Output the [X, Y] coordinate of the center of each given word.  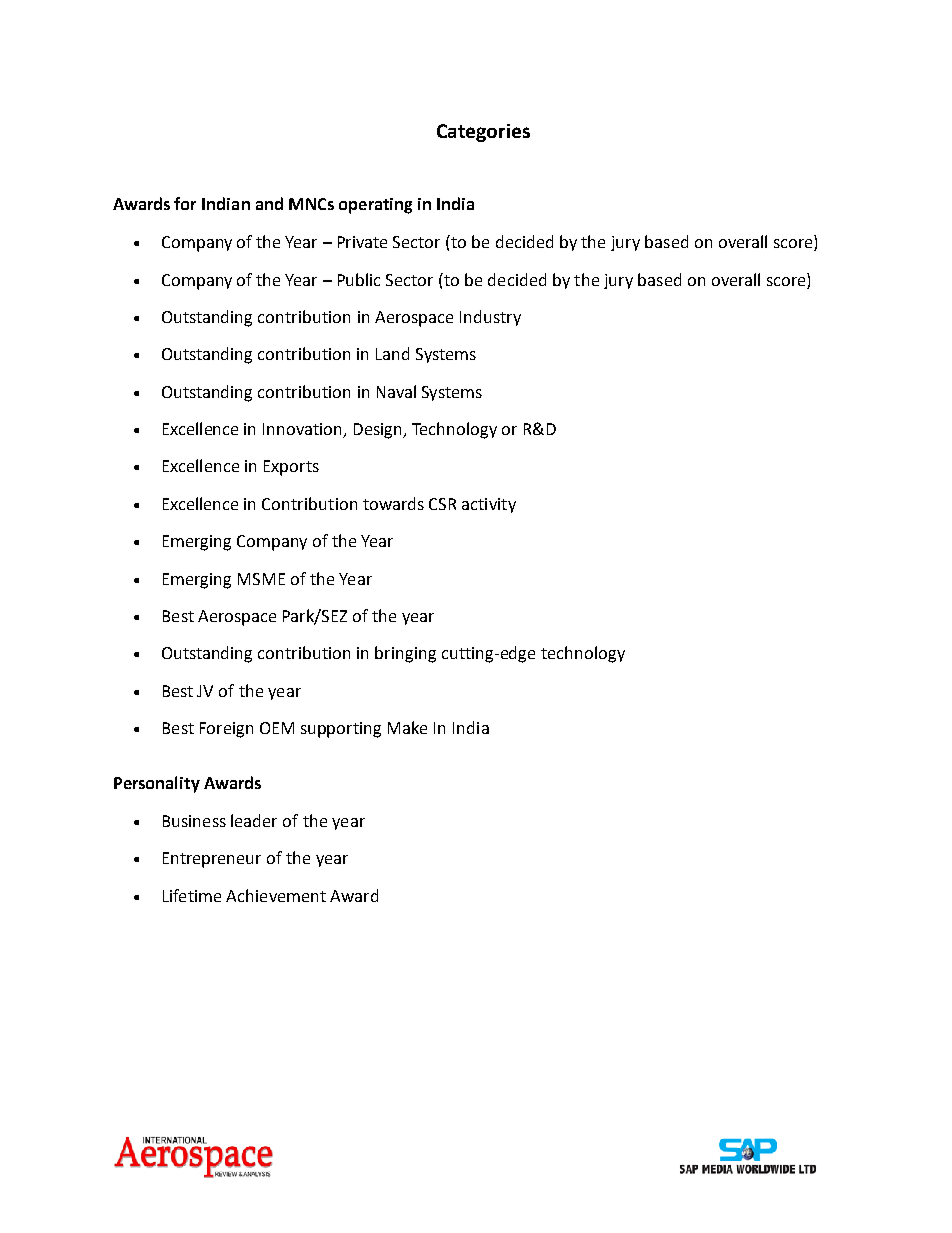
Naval [396, 391]
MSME [261, 579]
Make [407, 727]
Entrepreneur [212, 860]
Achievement [276, 895]
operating [375, 206]
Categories [483, 133]
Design [379, 431]
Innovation [304, 430]
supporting [341, 730]
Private [362, 242]
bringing [405, 654]
